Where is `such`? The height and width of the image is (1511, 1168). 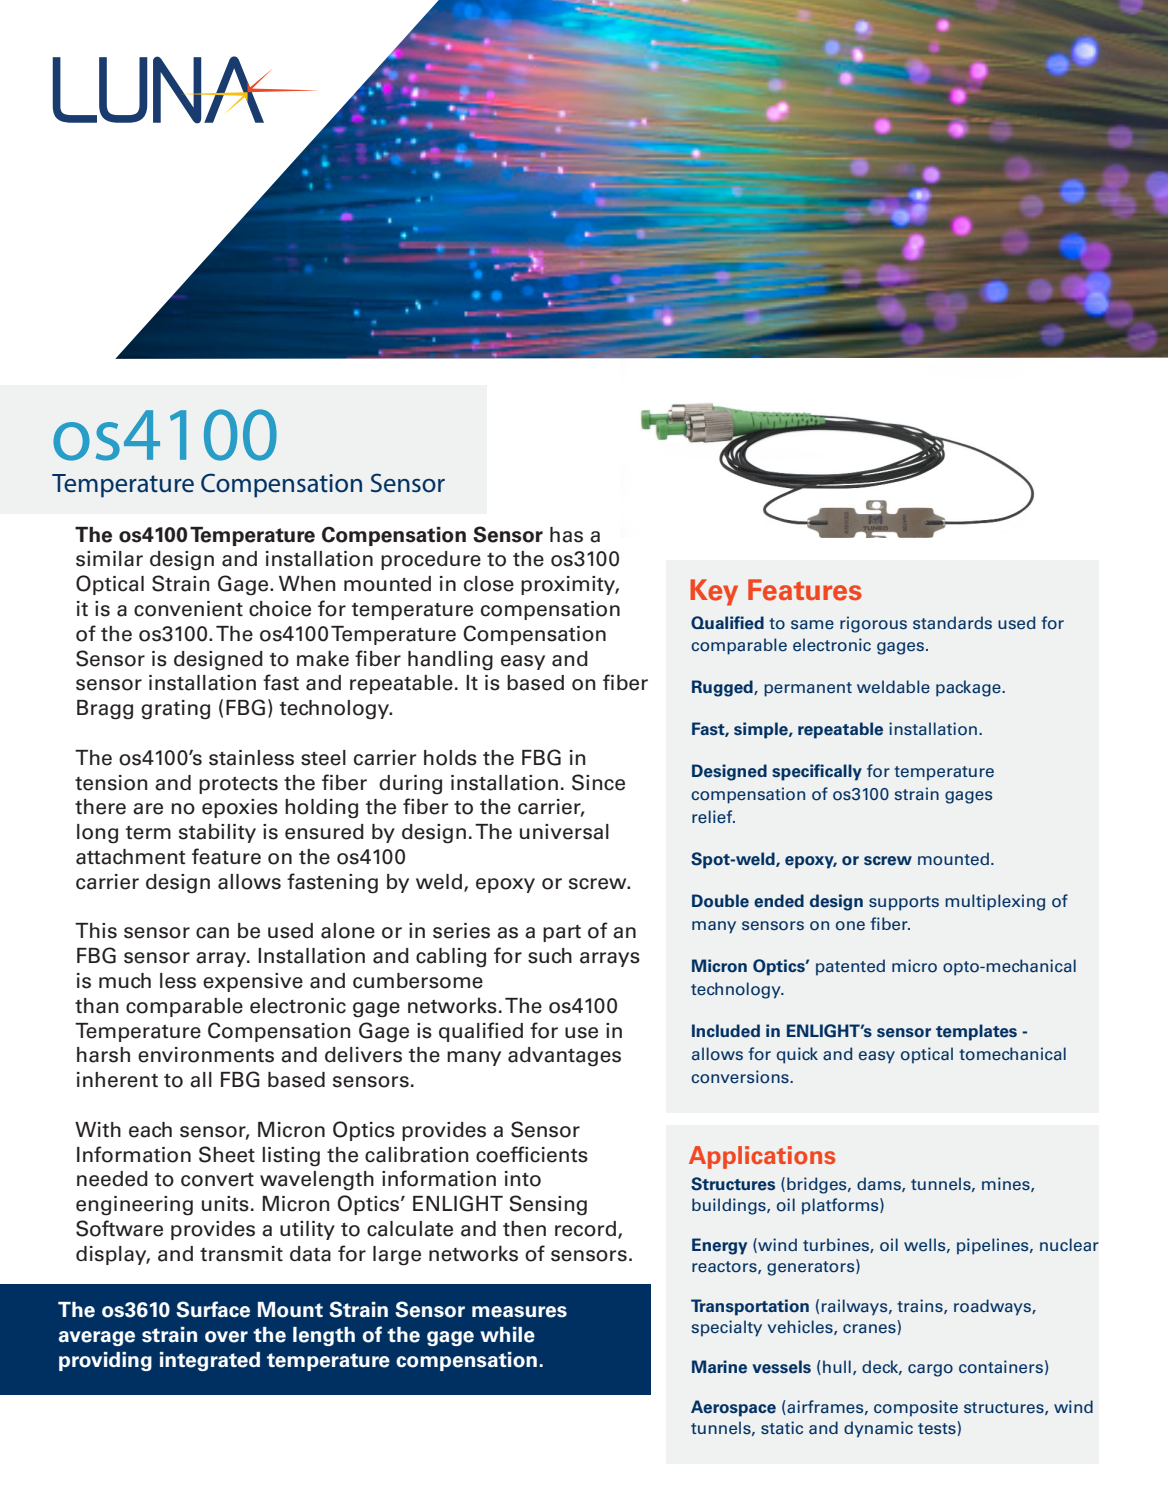 such is located at coordinates (550, 956).
